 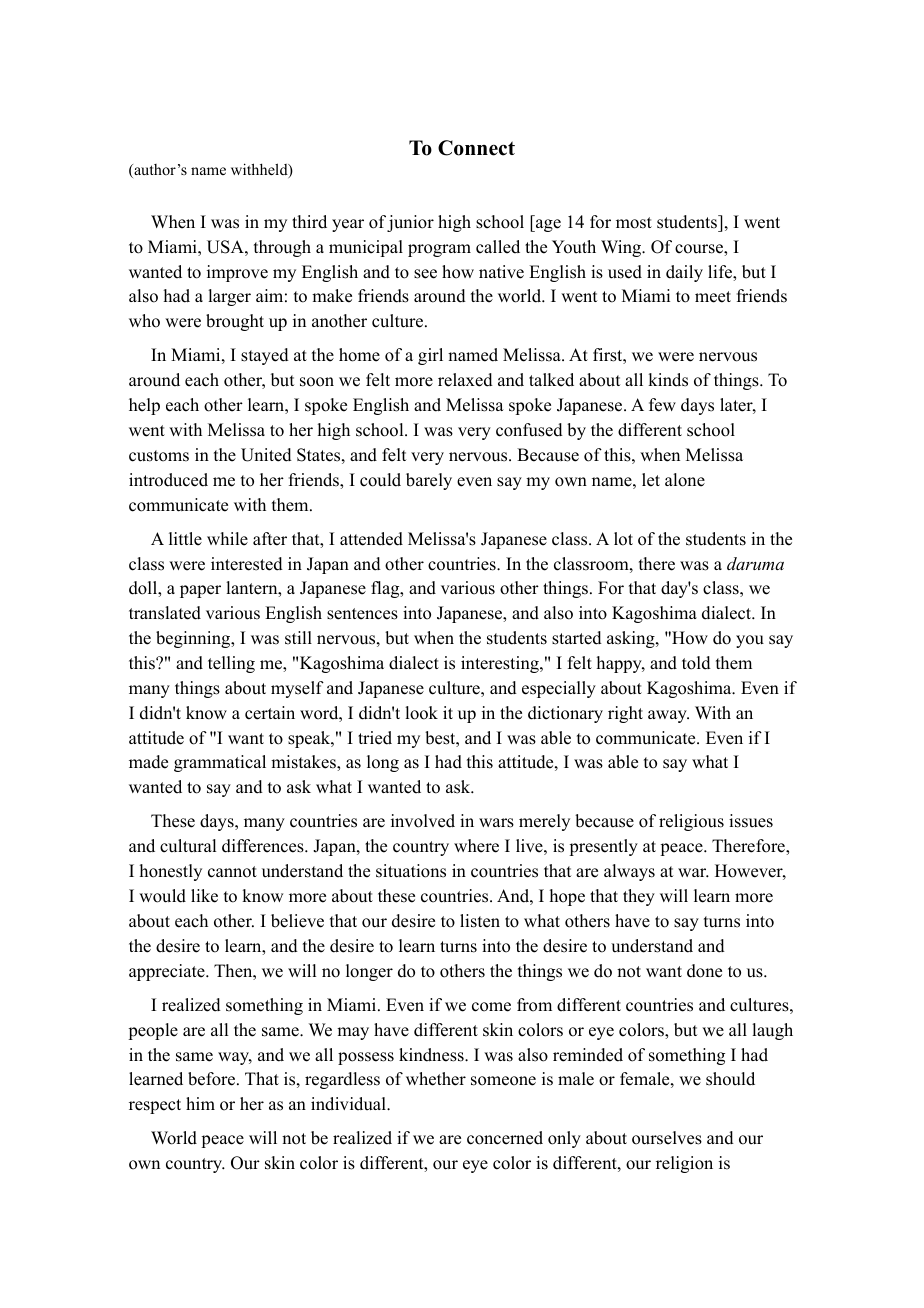 What do you see at coordinates (685, 480) in the page?
I see `alone` at bounding box center [685, 480].
